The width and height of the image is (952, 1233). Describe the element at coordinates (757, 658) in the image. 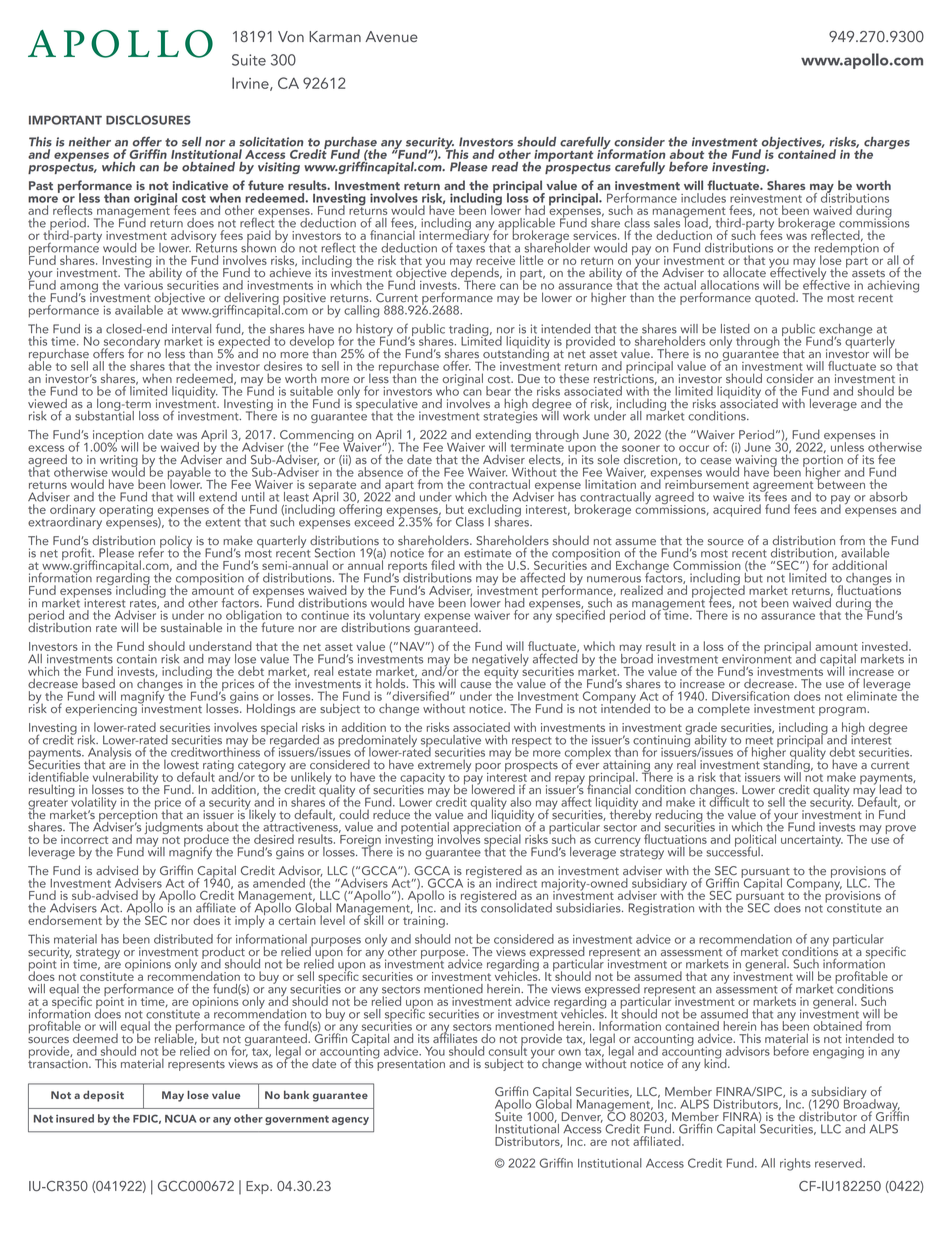

I see `environment` at that location.
